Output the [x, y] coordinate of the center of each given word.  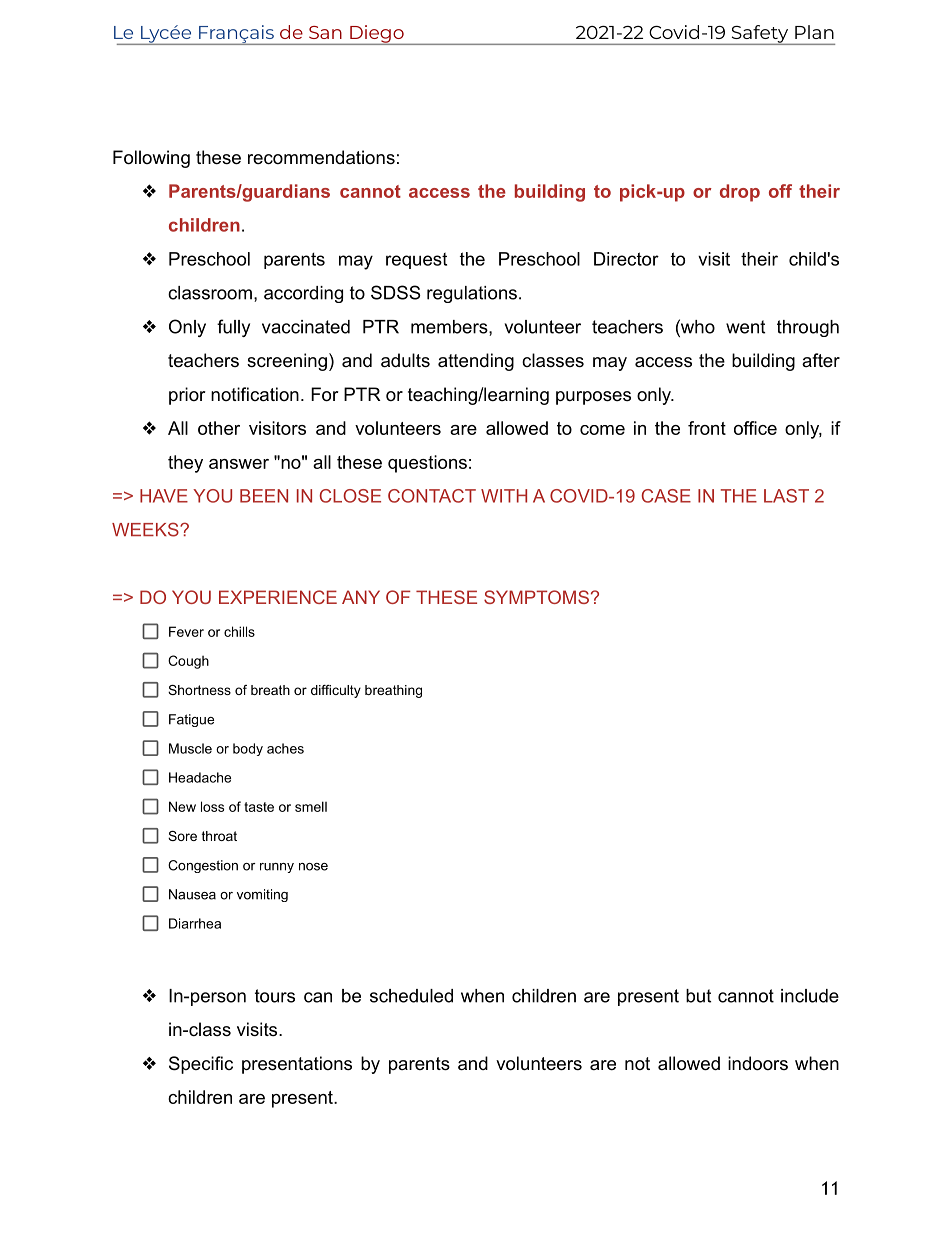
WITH [504, 496]
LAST [786, 496]
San [325, 32]
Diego [377, 35]
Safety [760, 35]
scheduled [411, 996]
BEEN [264, 496]
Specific [201, 1065]
